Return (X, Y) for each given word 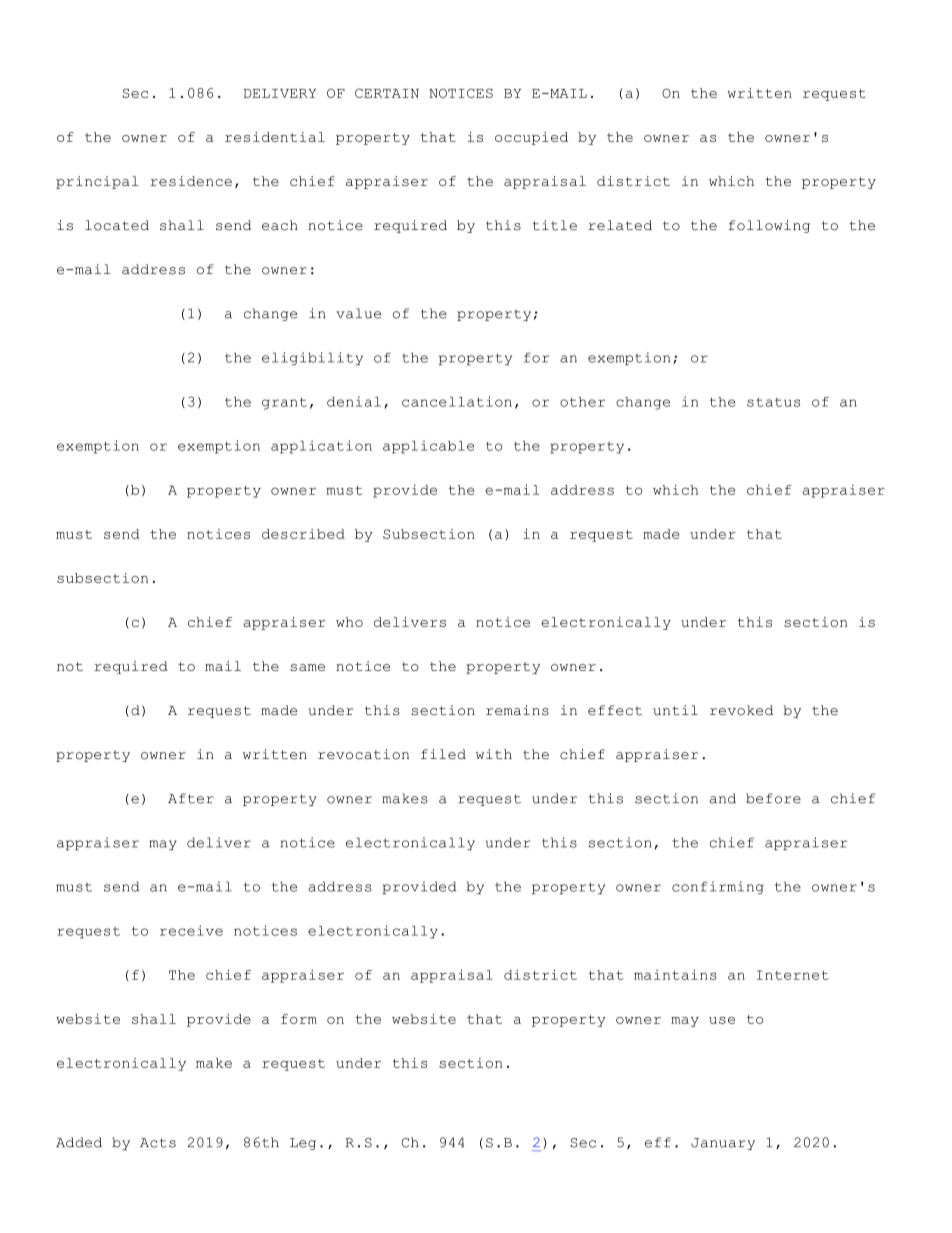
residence (191, 181)
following (769, 226)
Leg (303, 1144)
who (349, 622)
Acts (158, 1143)
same (307, 667)
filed (443, 754)
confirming (718, 887)
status (773, 402)
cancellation (457, 401)
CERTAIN (387, 93)
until (675, 710)
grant (284, 403)
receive (191, 930)
